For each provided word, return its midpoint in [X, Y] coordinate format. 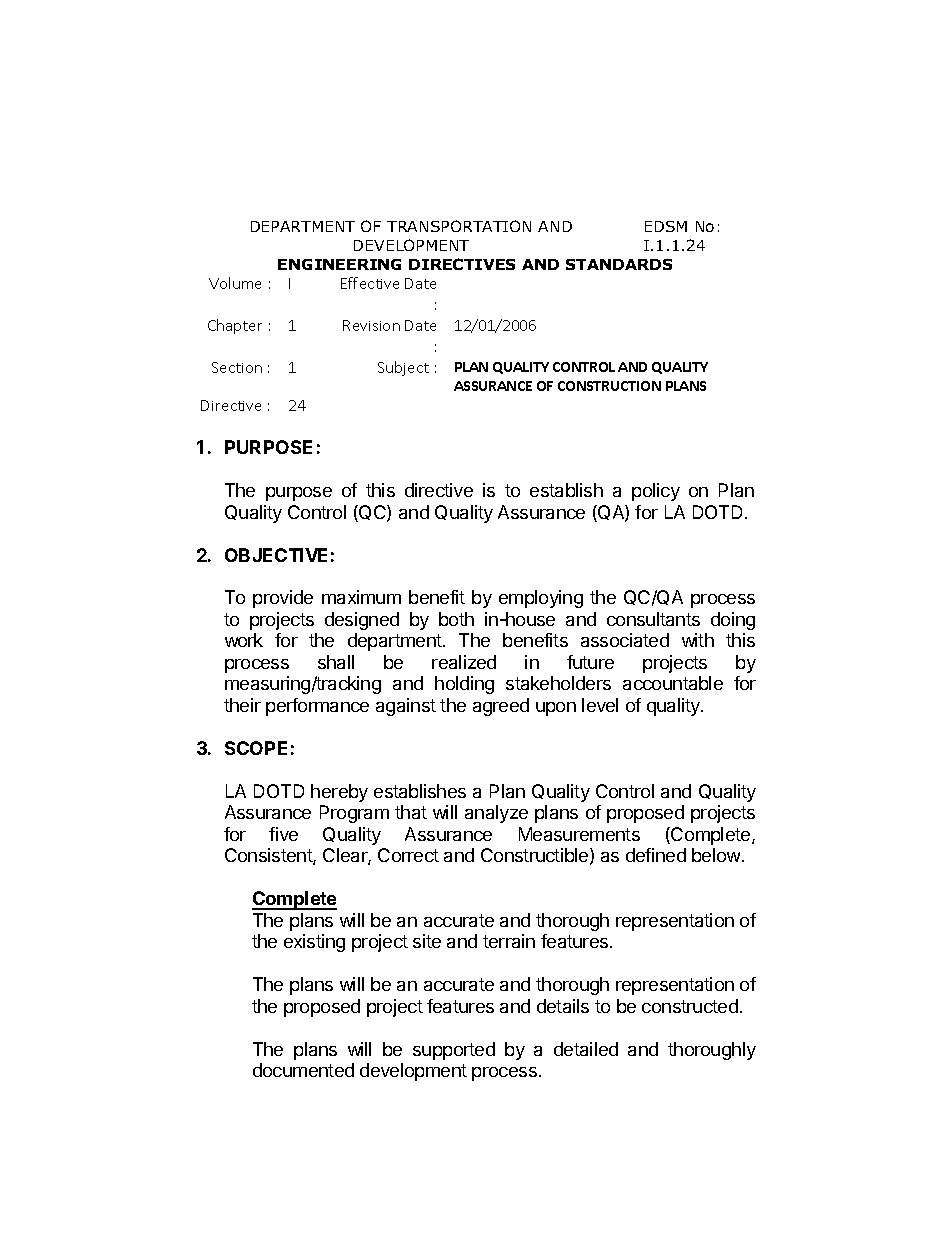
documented [303, 1070]
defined [656, 855]
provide [283, 599]
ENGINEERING [339, 264]
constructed [690, 1006]
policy [656, 492]
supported [454, 1051]
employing [541, 599]
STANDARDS [619, 264]
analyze [496, 814]
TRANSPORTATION [459, 226]
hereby [339, 793]
